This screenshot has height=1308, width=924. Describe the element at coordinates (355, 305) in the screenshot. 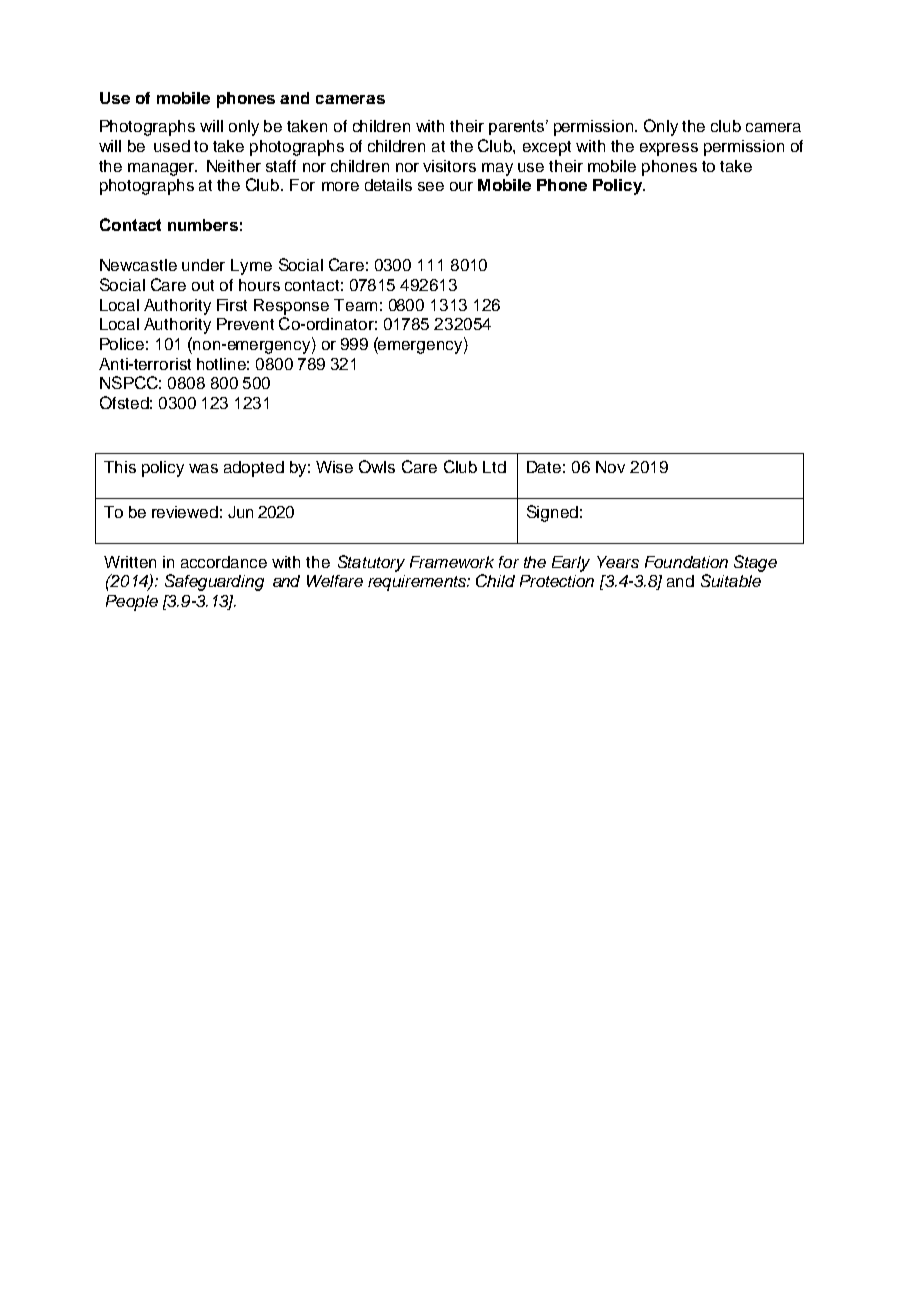

I see `Team` at that location.
